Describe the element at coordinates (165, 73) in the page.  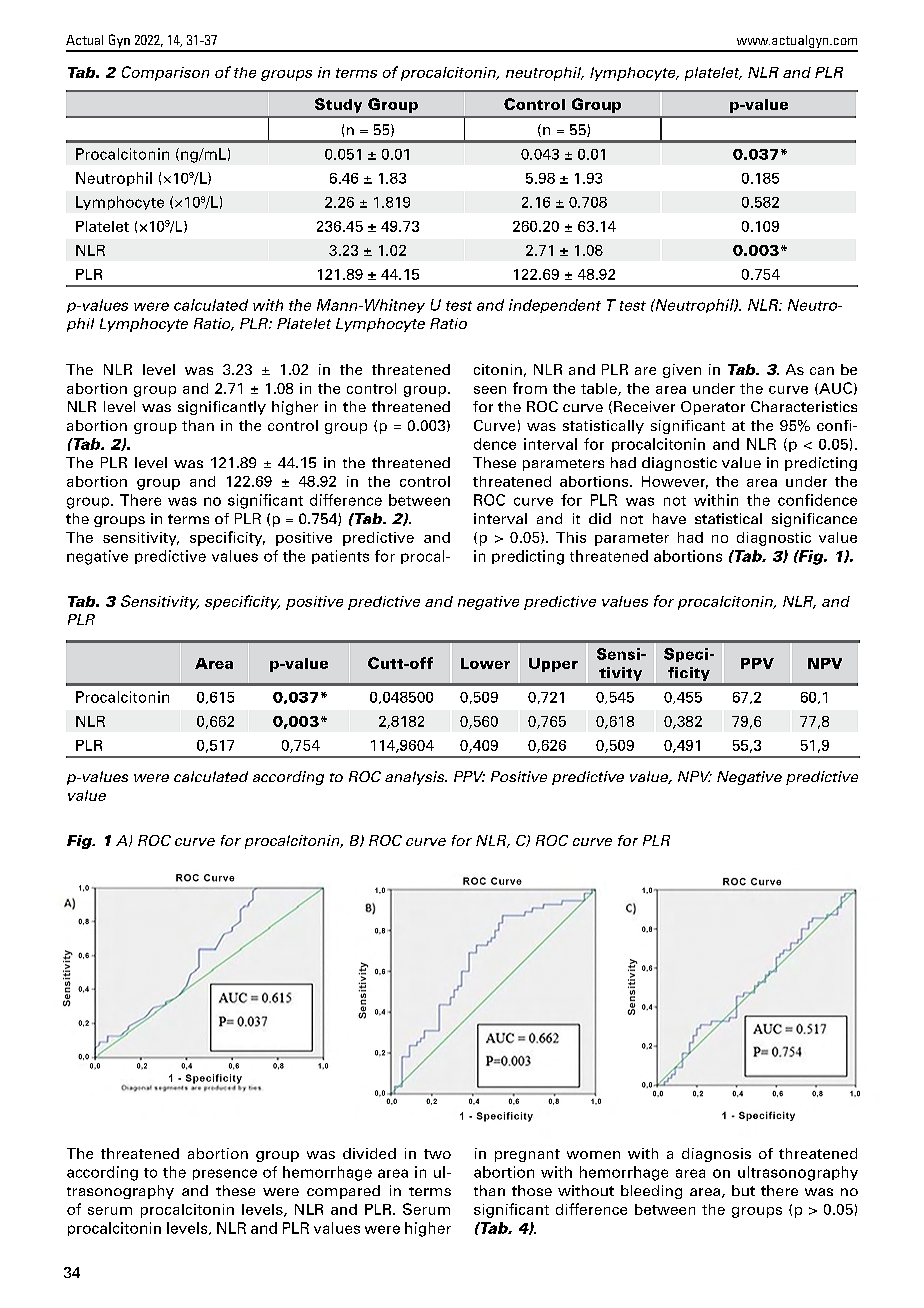
I see `Comparison` at that location.
